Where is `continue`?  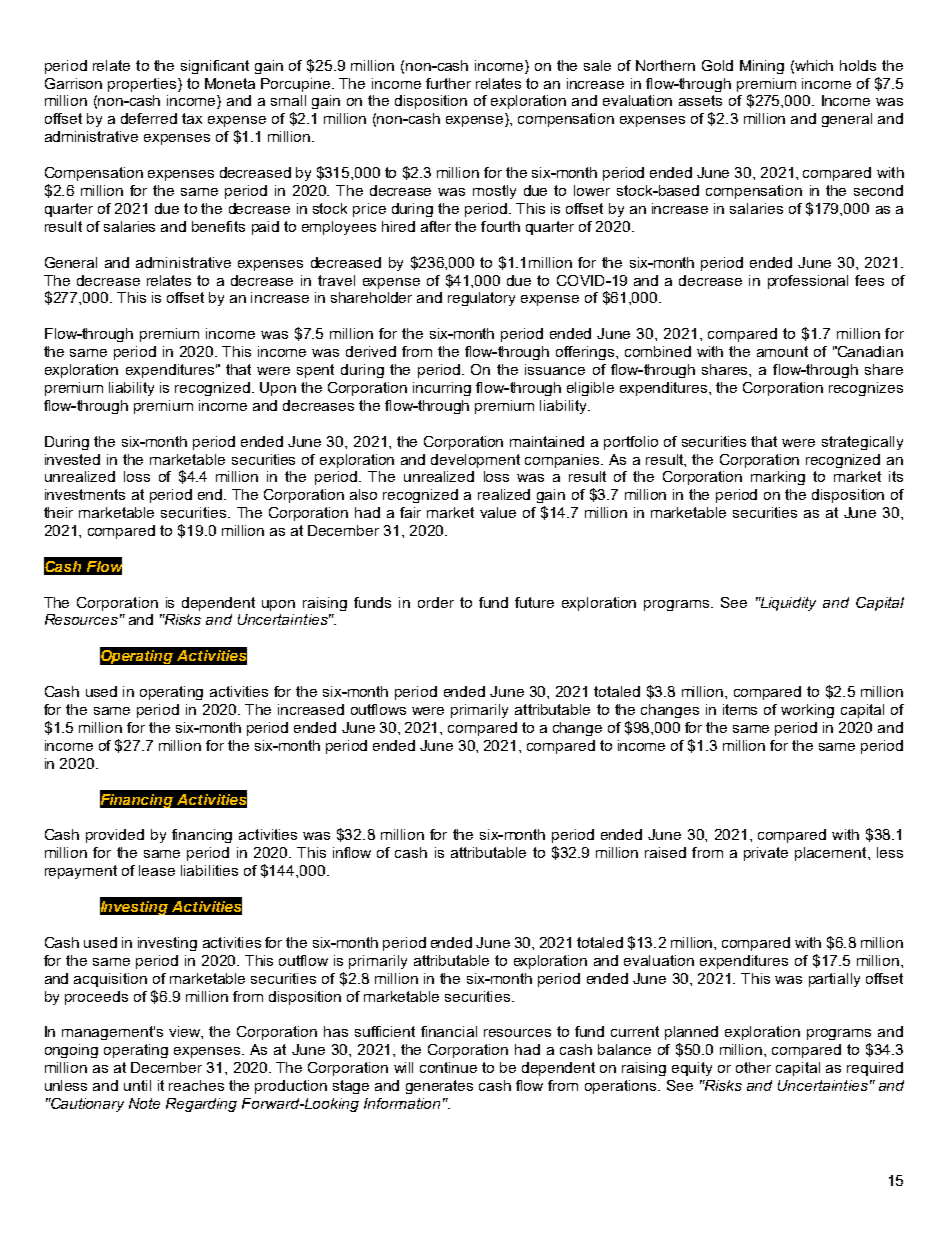
continue is located at coordinates (448, 1067).
